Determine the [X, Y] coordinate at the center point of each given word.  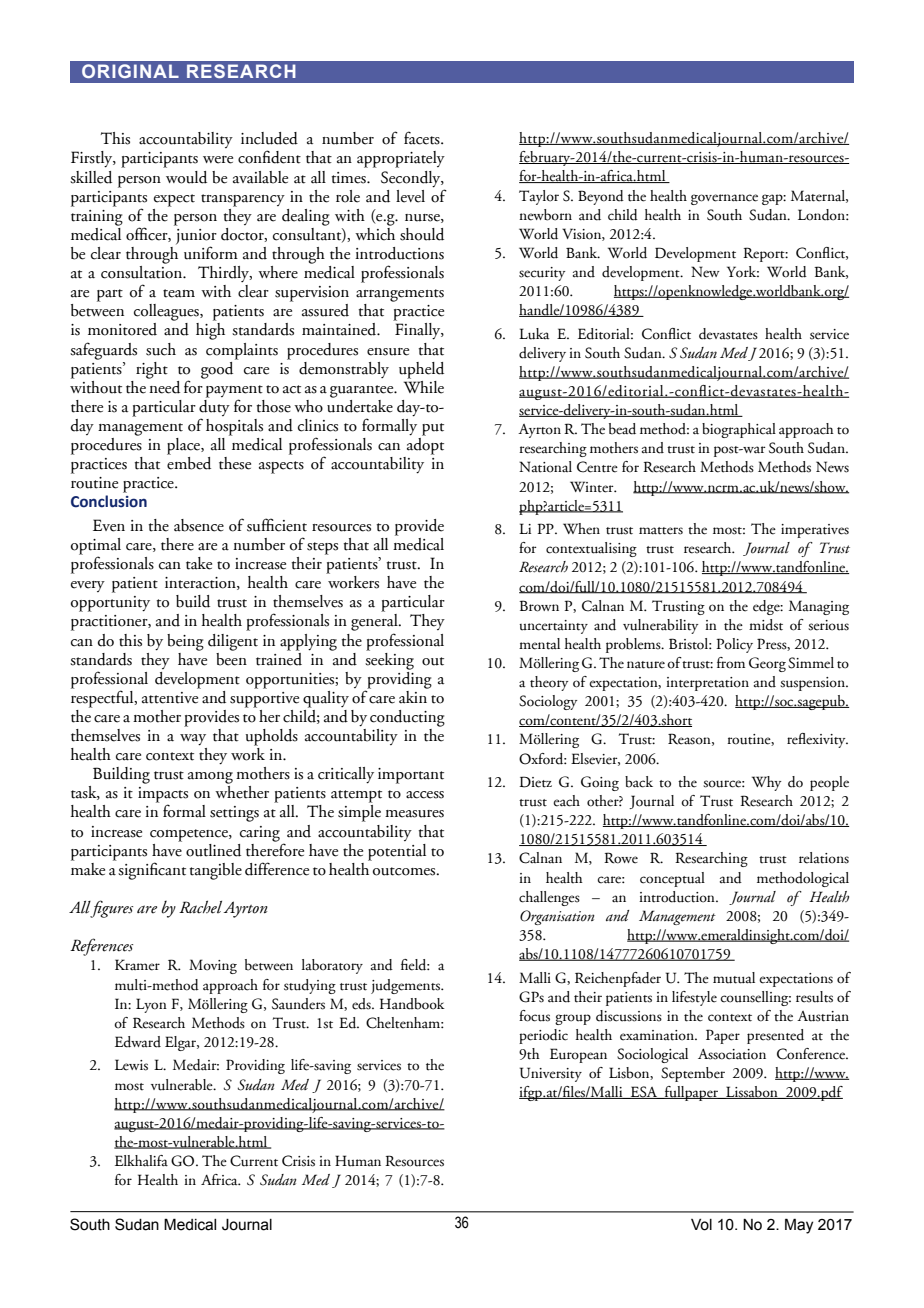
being [185, 642]
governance [724, 199]
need [163, 386]
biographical [739, 430]
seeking [389, 660]
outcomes [405, 871]
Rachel [201, 907]
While [424, 386]
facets [423, 138]
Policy [734, 645]
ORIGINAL [130, 71]
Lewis [131, 1065]
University [551, 1074]
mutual [734, 978]
